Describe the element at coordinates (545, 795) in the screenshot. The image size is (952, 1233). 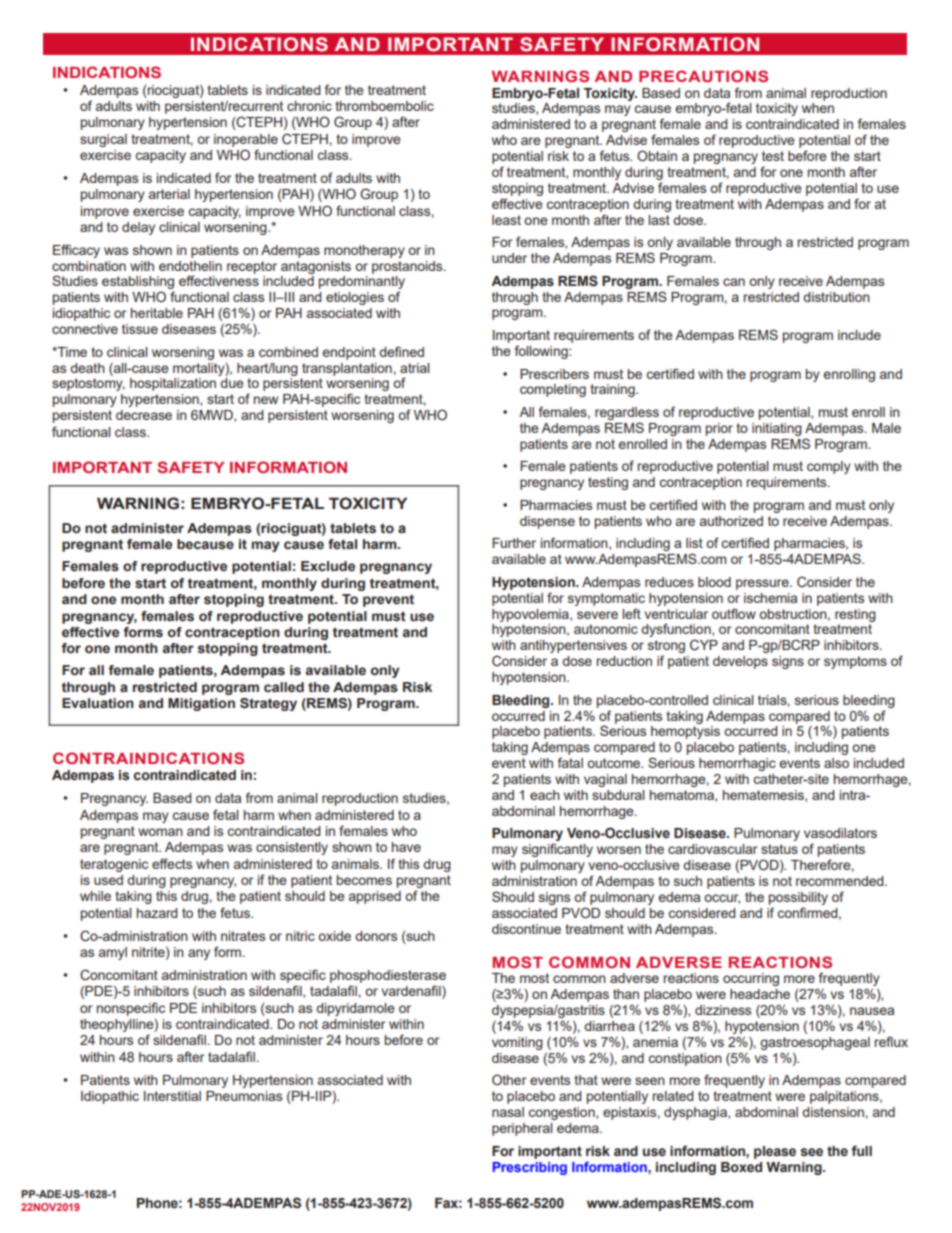
I see `each` at that location.
